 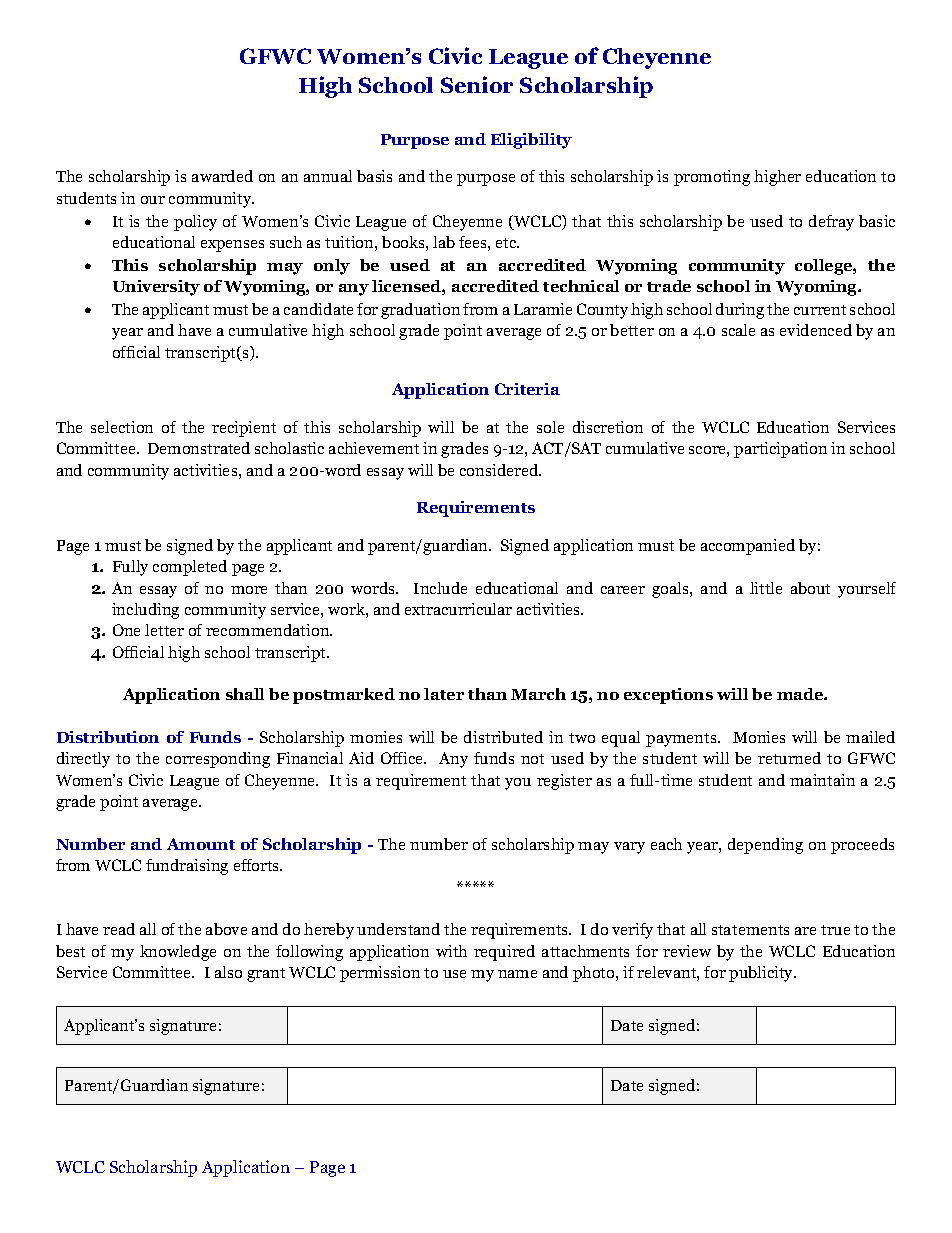 I want to click on awarded, so click(x=222, y=176).
